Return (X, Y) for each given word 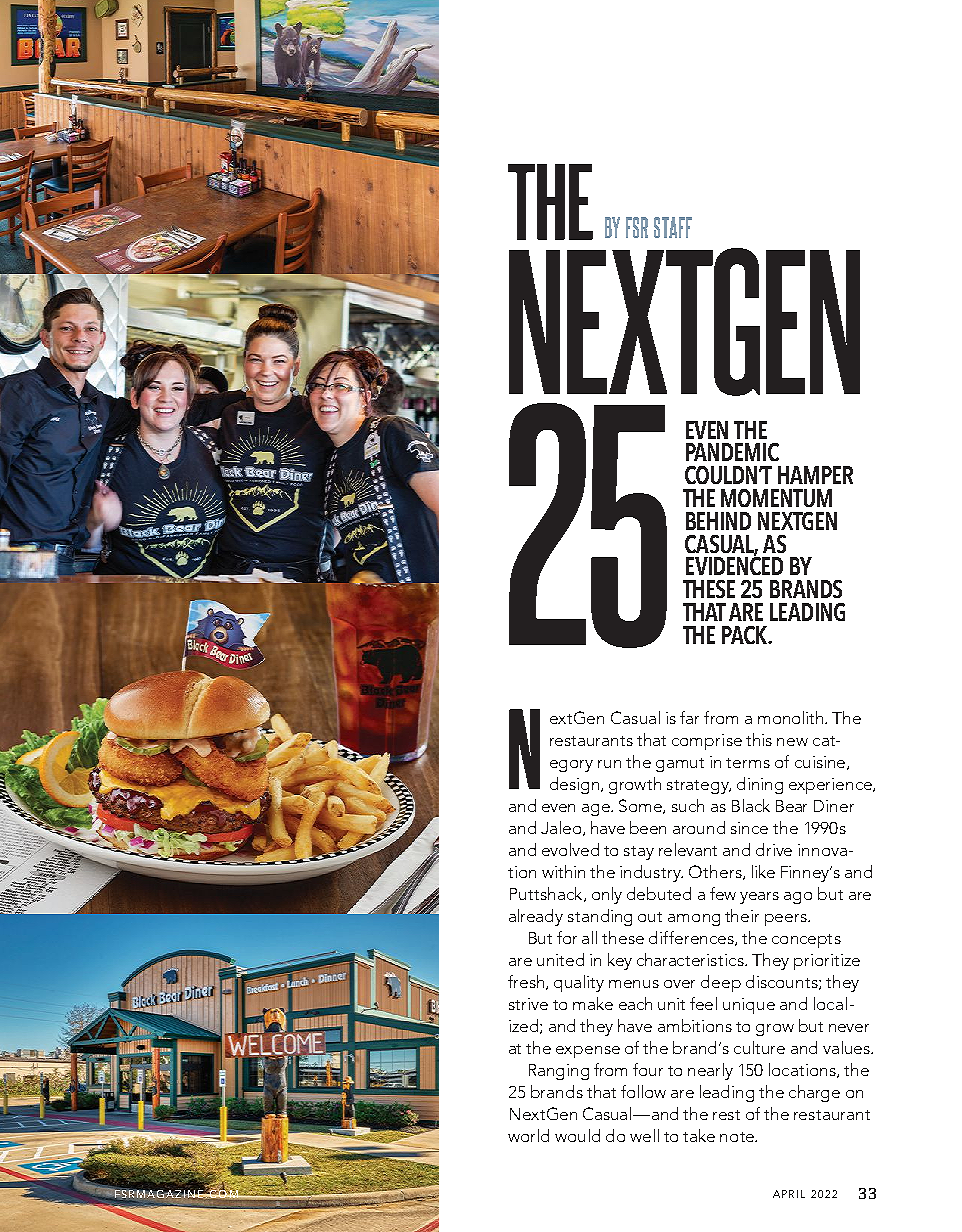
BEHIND (718, 521)
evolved (570, 849)
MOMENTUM (776, 498)
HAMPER (815, 475)
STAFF (673, 227)
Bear (791, 806)
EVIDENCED (734, 565)
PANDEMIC (732, 452)
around (699, 827)
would (577, 1135)
